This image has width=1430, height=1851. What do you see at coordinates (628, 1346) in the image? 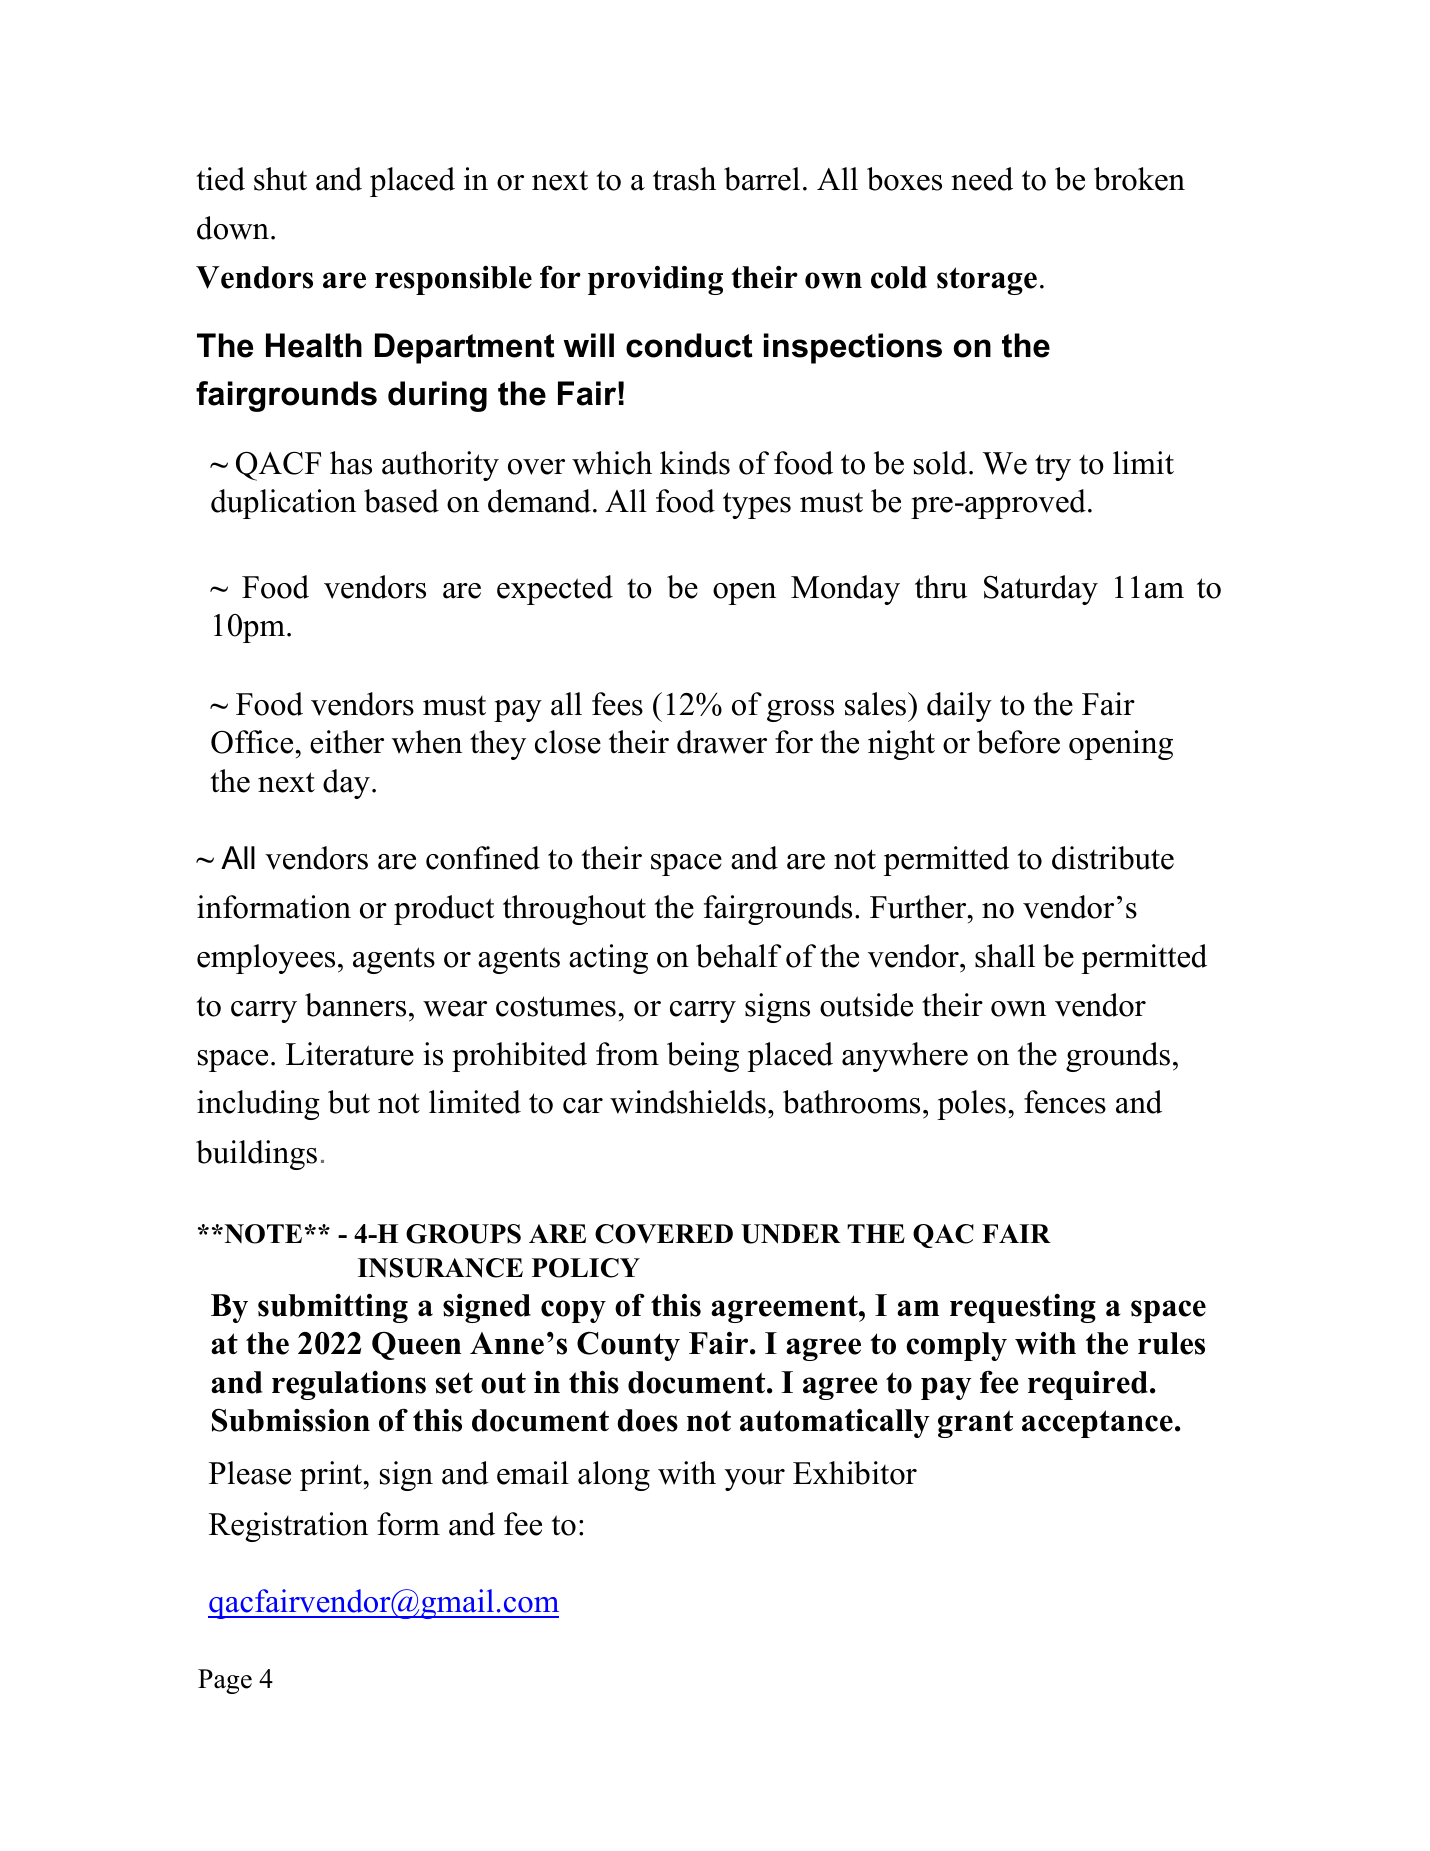
I see `County` at bounding box center [628, 1346].
